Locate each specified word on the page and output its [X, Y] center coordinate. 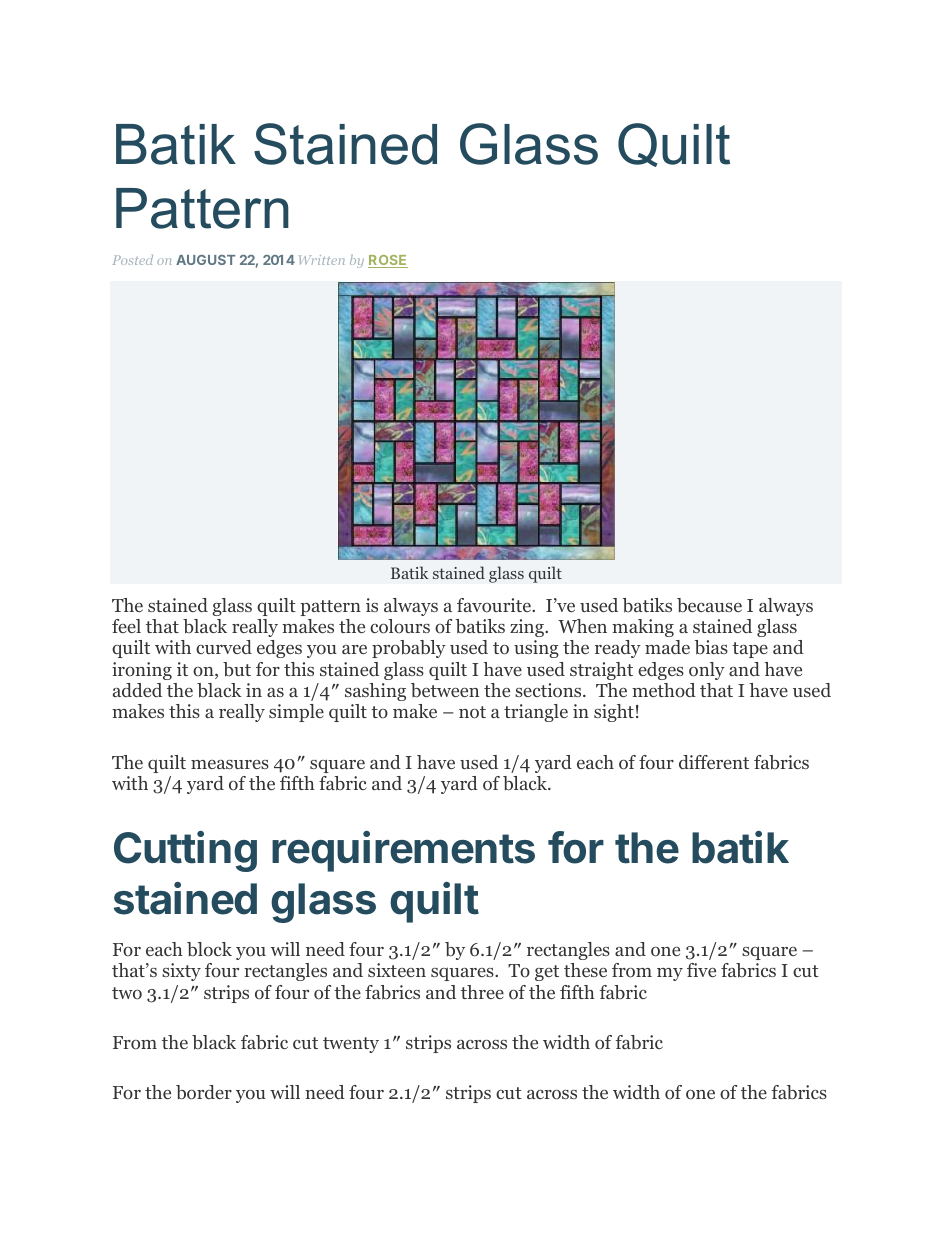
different [714, 762]
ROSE [388, 261]
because [709, 605]
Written [322, 260]
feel [126, 626]
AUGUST [205, 260]
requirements [403, 851]
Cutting [185, 851]
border [204, 1092]
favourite [495, 605]
